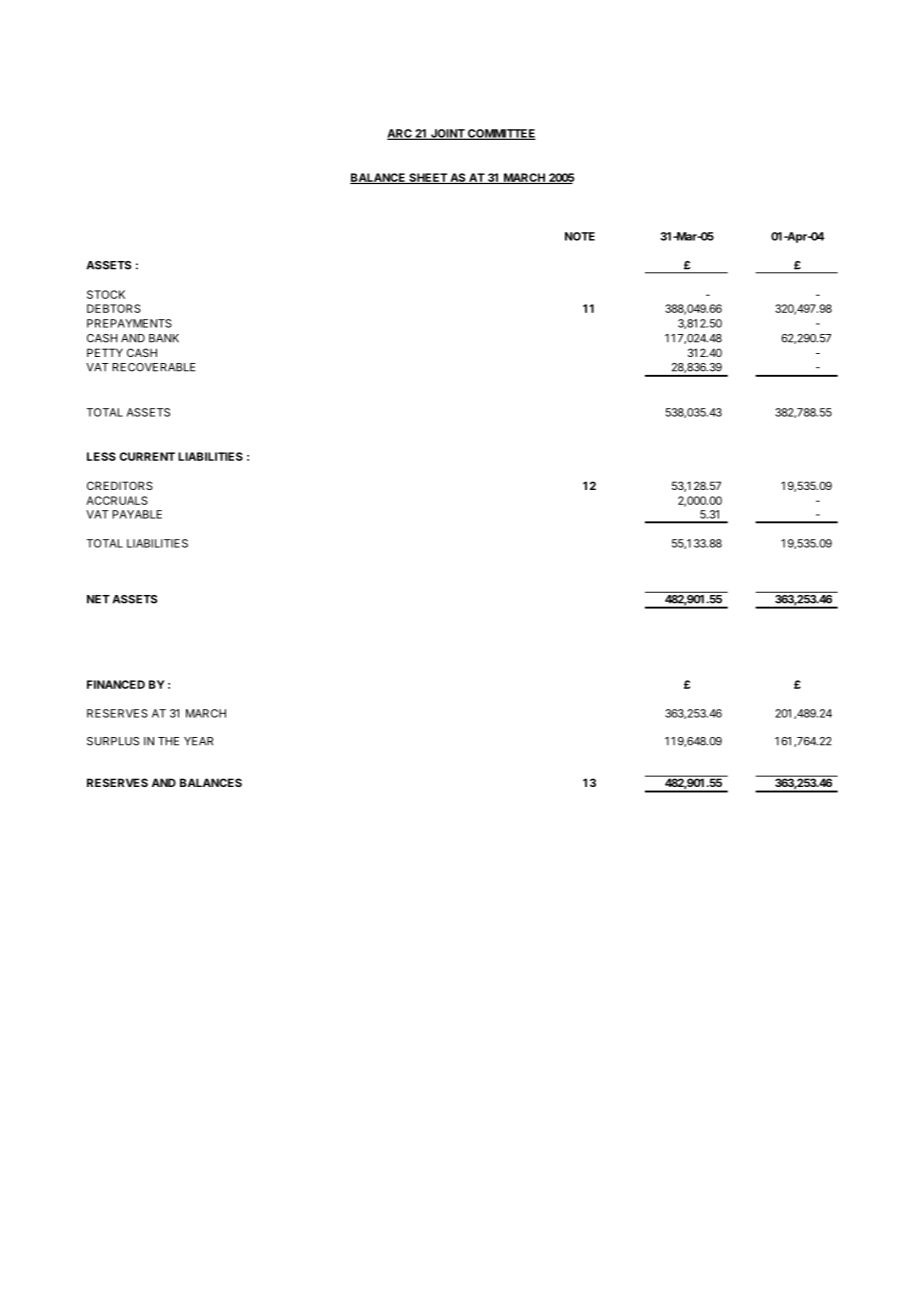 The height and width of the image is (1308, 924). Describe the element at coordinates (147, 456) in the image. I see `CURRENT` at that location.
